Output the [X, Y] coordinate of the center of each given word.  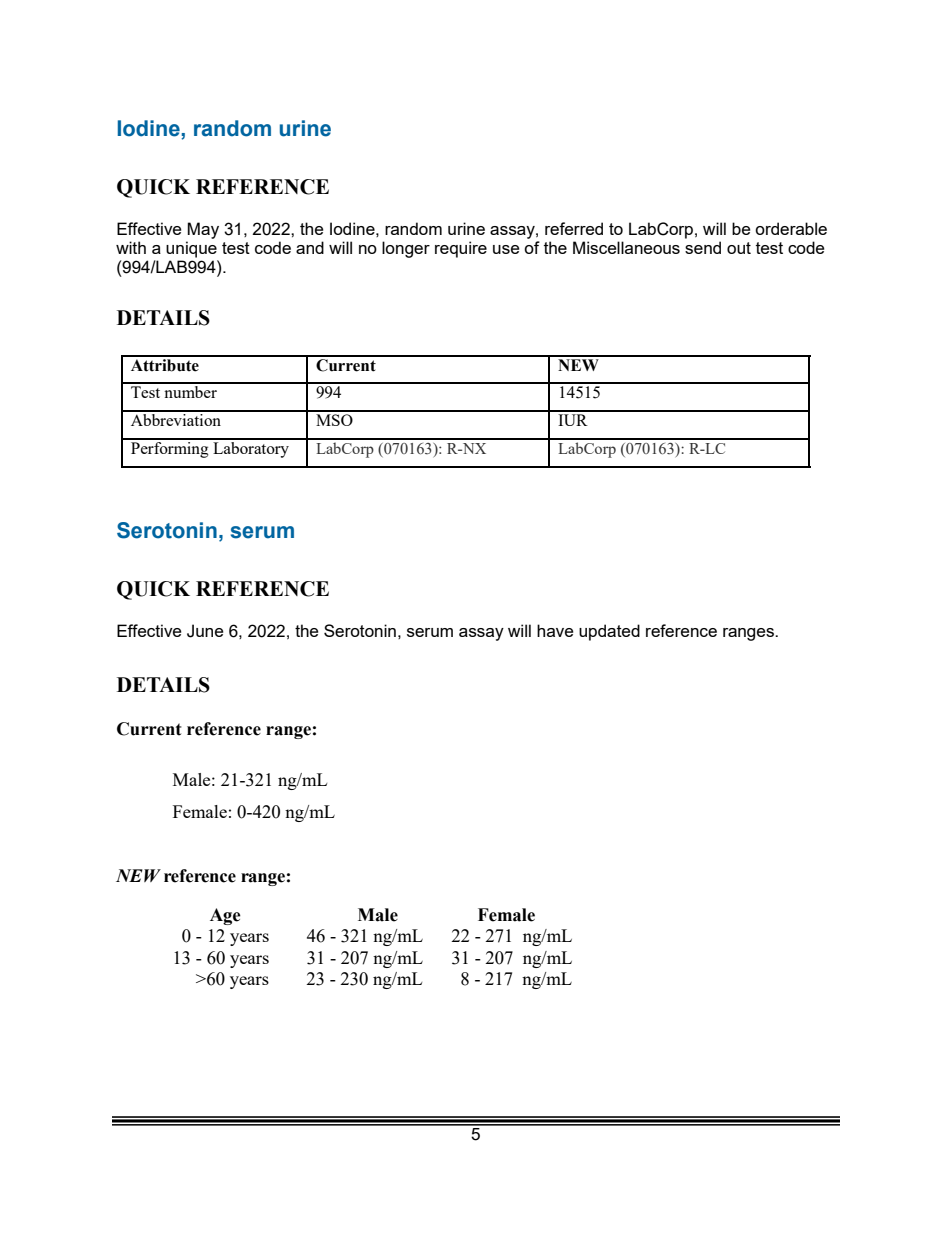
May [203, 230]
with [131, 247]
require [461, 249]
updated [609, 632]
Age [225, 916]
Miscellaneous [626, 247]
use [506, 249]
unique [191, 249]
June [205, 631]
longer [406, 249]
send [703, 247]
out [739, 248]
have [555, 630]
